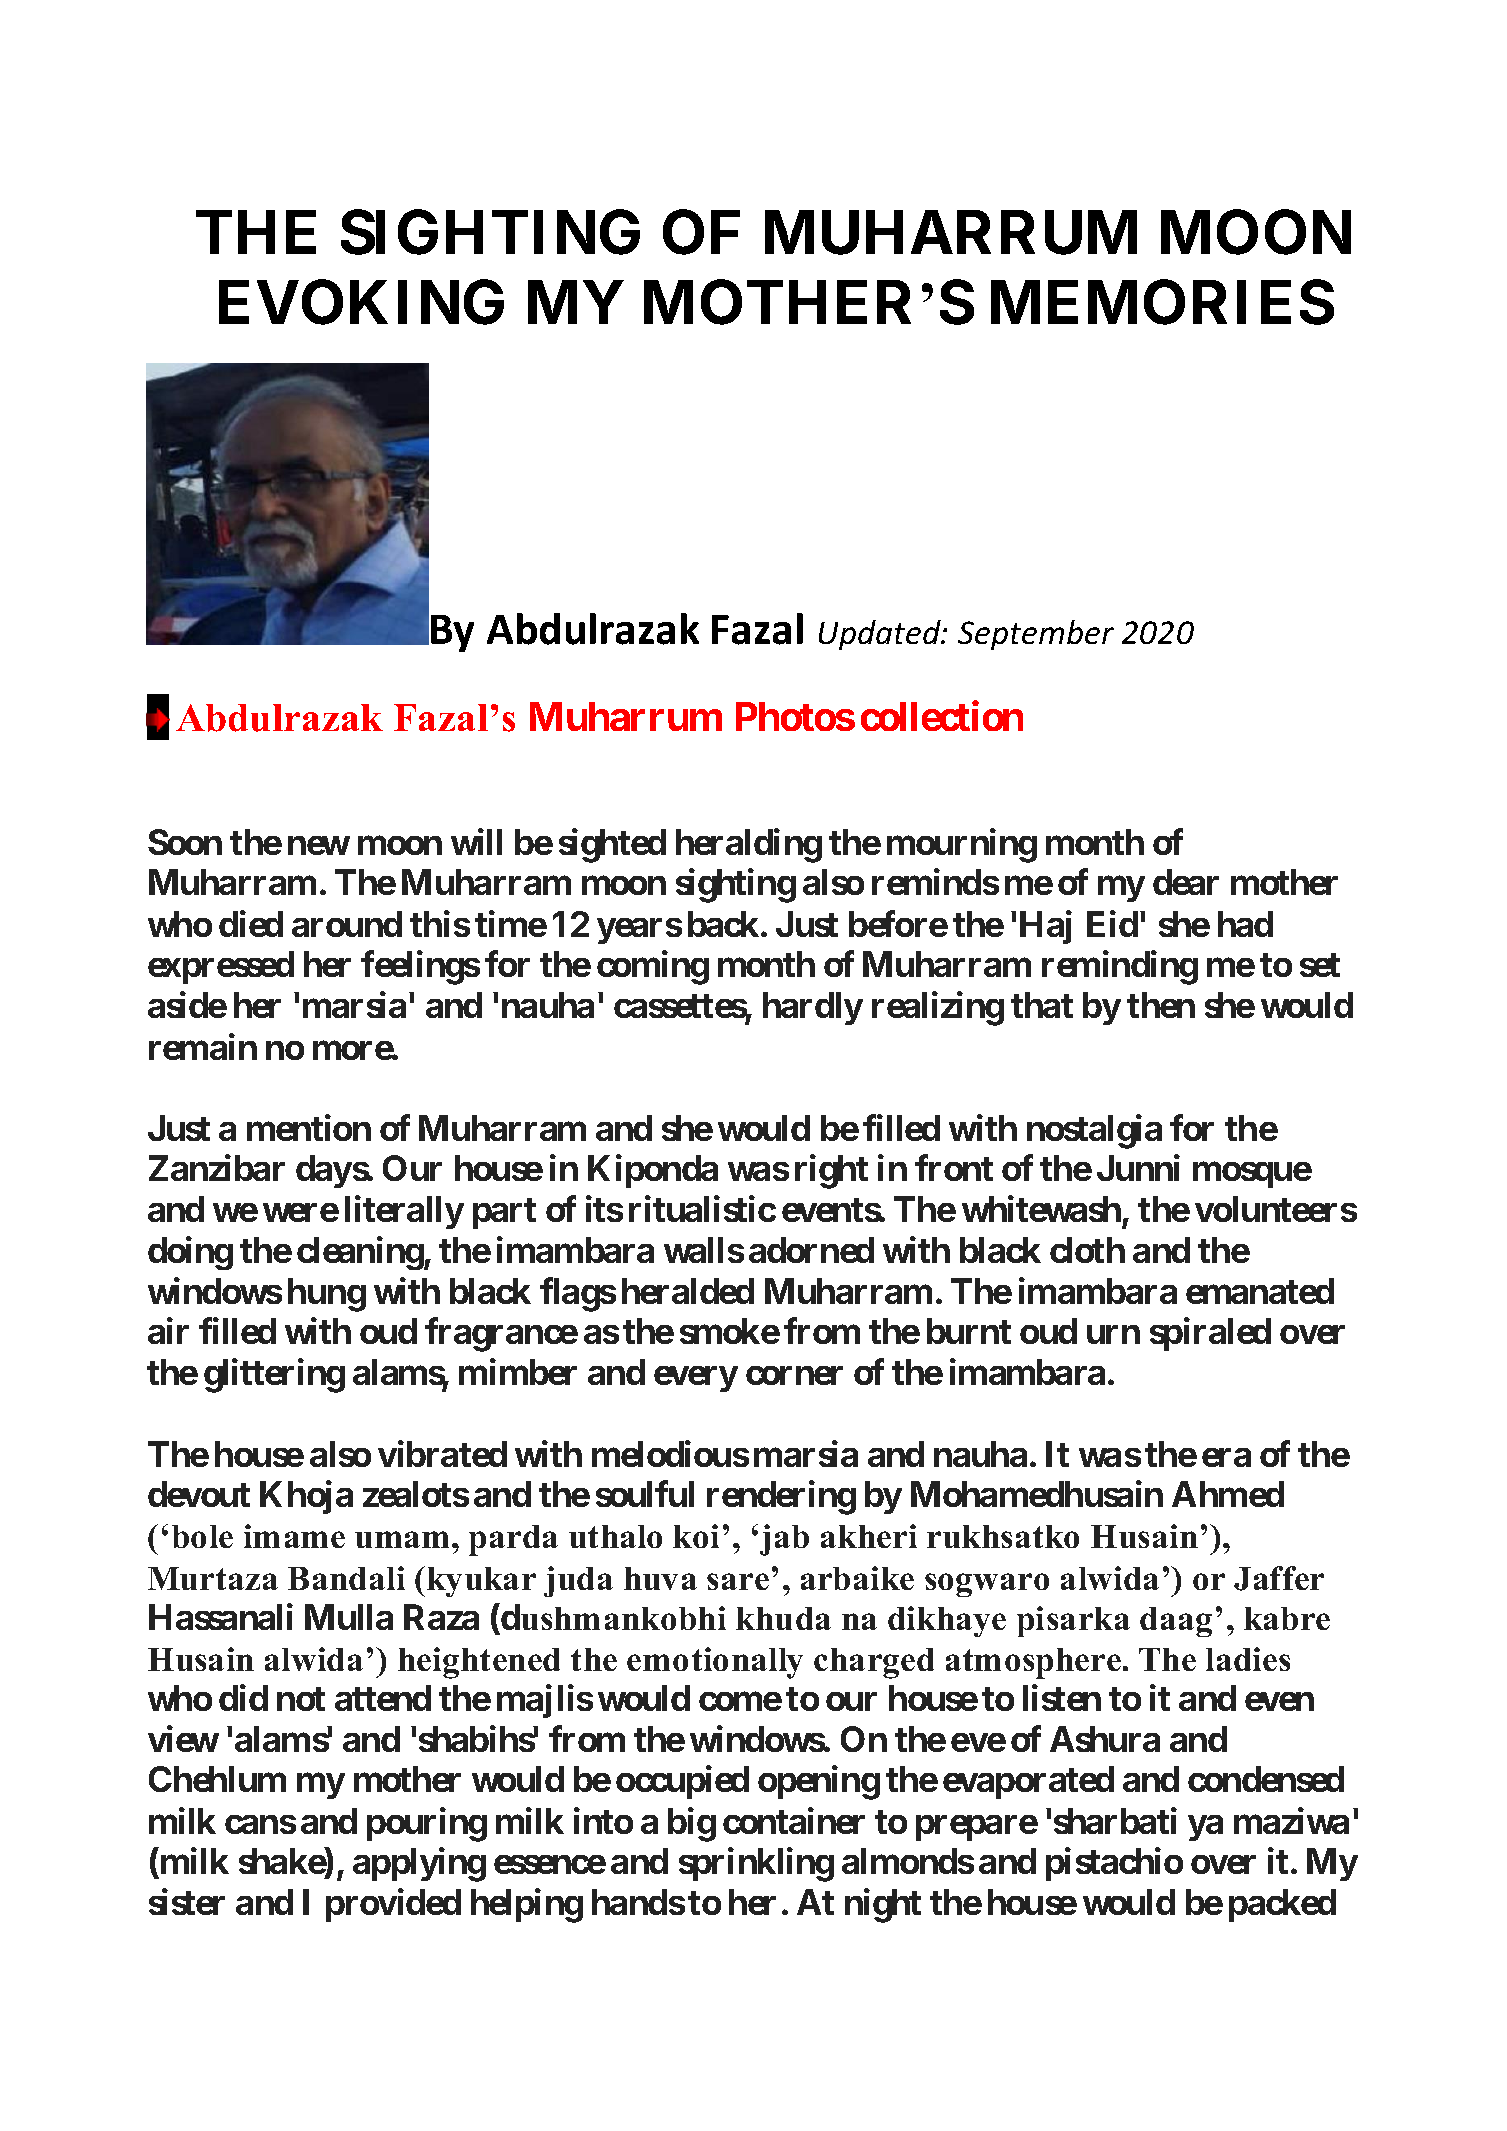 This screenshot has height=2131, width=1507. What do you see at coordinates (185, 842) in the screenshot?
I see `Soon` at bounding box center [185, 842].
